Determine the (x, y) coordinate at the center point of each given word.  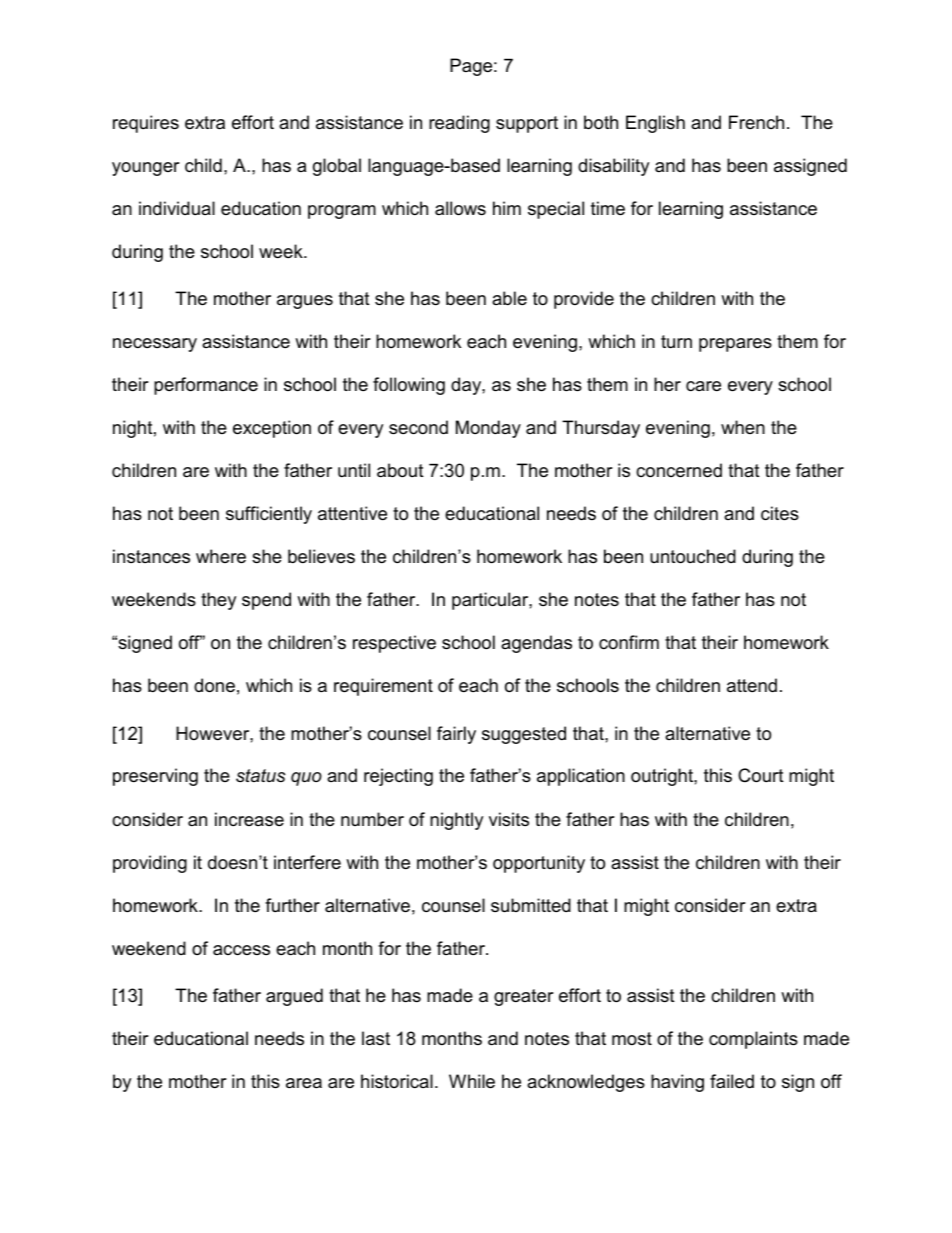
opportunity (539, 864)
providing (150, 864)
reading (459, 124)
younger (146, 169)
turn (676, 342)
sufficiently (269, 515)
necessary (155, 345)
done (214, 685)
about (400, 470)
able (509, 298)
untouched (693, 556)
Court (761, 775)
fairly (456, 735)
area (304, 1083)
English (655, 124)
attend (752, 685)
